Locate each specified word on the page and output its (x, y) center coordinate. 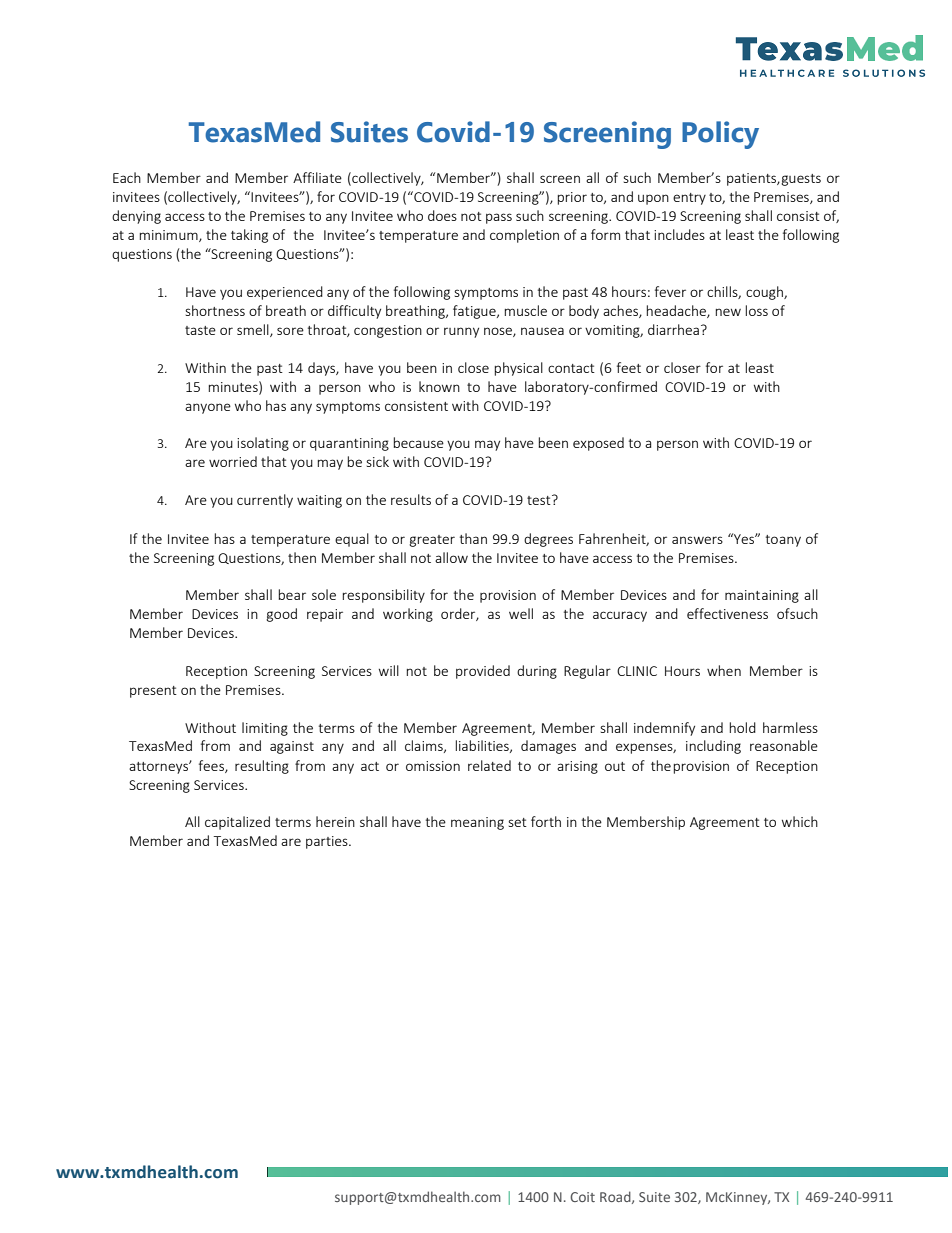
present (153, 692)
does (442, 215)
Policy (720, 135)
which (800, 821)
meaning (477, 823)
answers (697, 540)
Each (127, 177)
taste (200, 330)
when (724, 670)
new (728, 312)
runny (461, 332)
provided (483, 672)
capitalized (237, 823)
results (411, 499)
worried (233, 461)
